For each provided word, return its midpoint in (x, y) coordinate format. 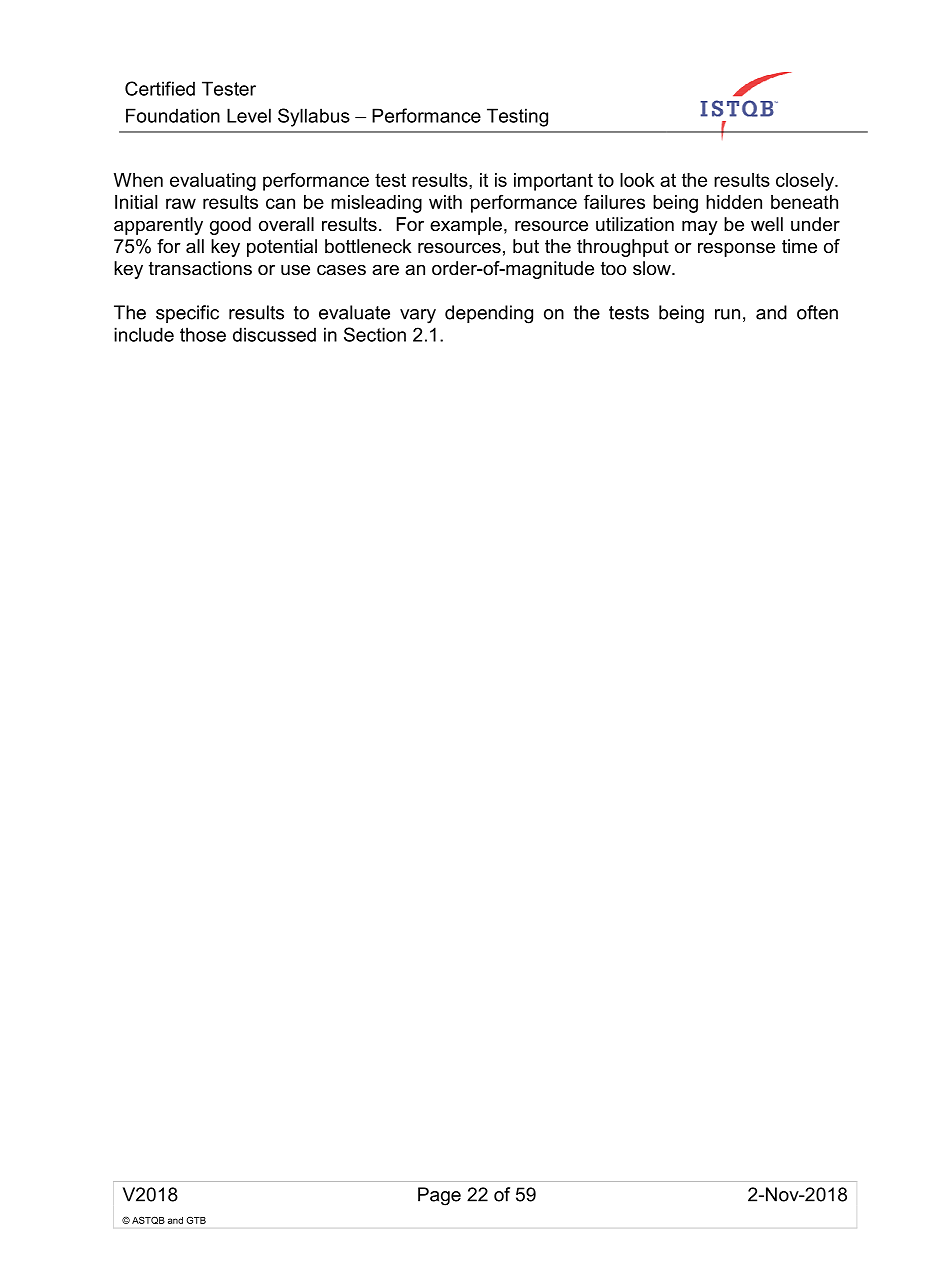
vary (418, 316)
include (144, 334)
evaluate (354, 312)
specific (187, 314)
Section (375, 334)
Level (249, 115)
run (727, 314)
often (817, 312)
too (613, 269)
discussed (274, 334)
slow (653, 268)
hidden (734, 202)
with (445, 202)
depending (489, 314)
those (203, 334)
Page (439, 1196)
